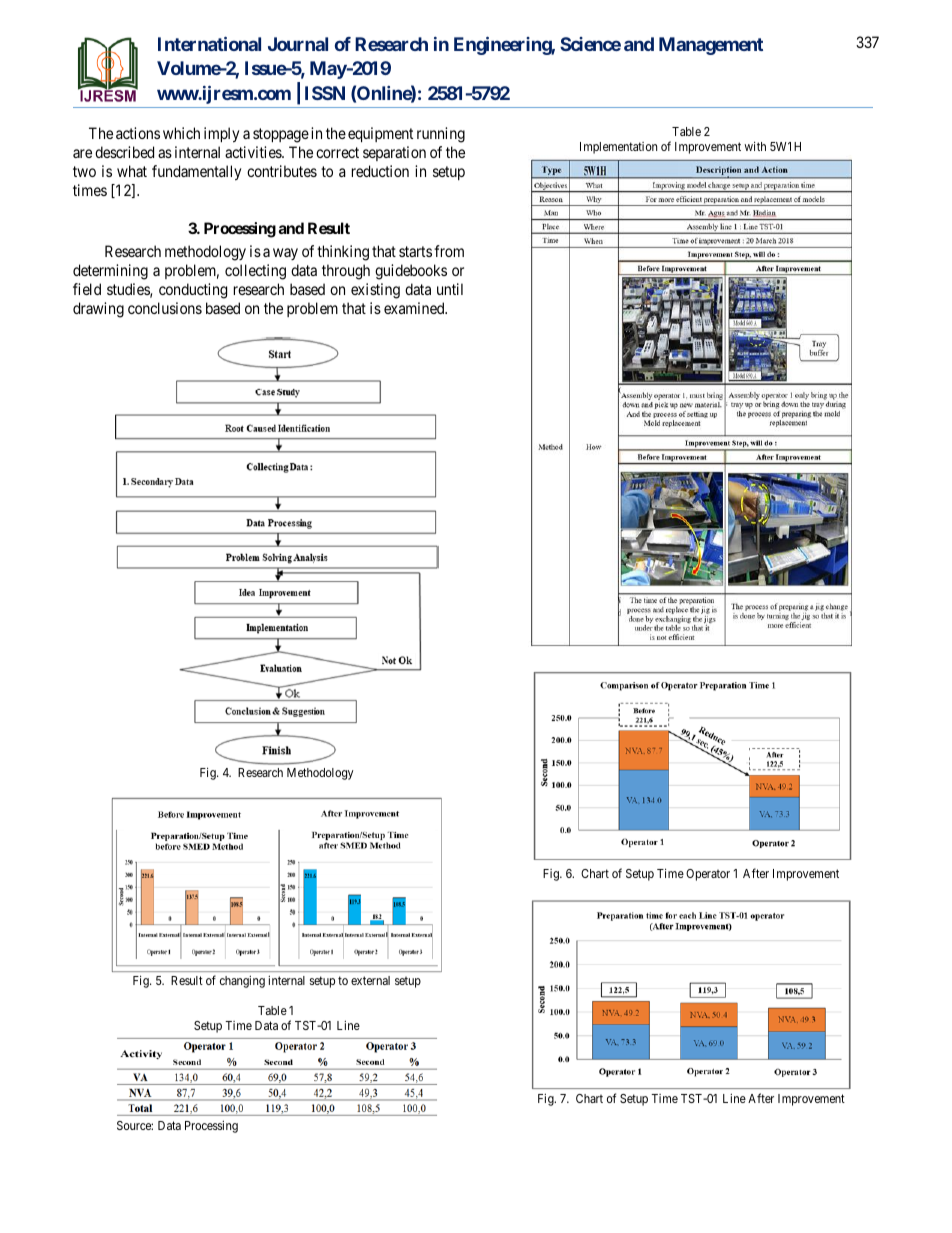 The height and width of the screenshot is (1233, 952). I want to click on external, so click(370, 980).
